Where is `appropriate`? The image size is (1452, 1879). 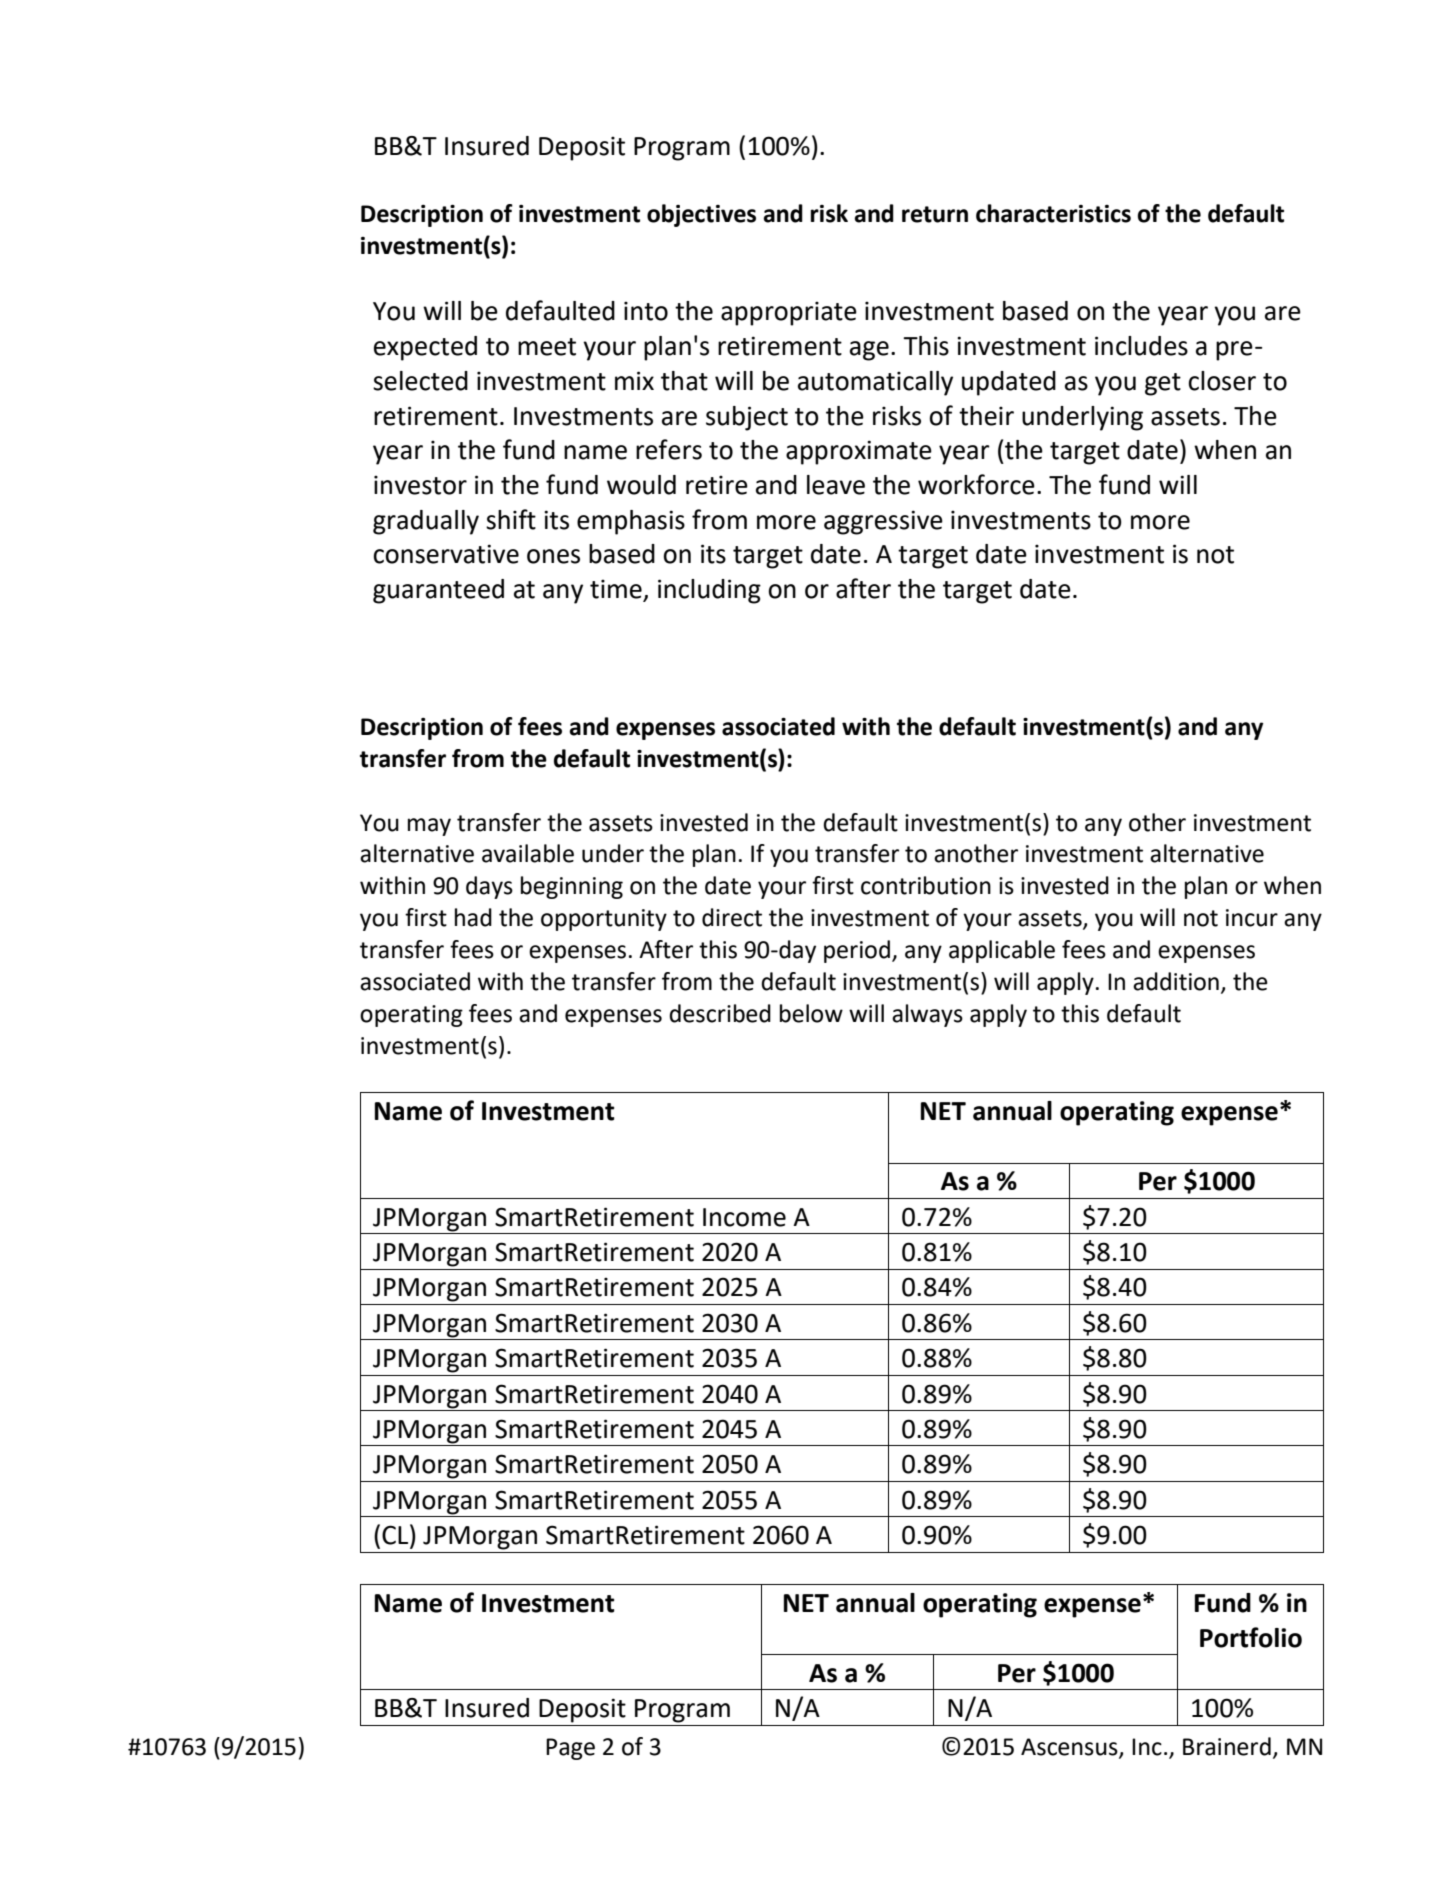
appropriate is located at coordinates (789, 313).
